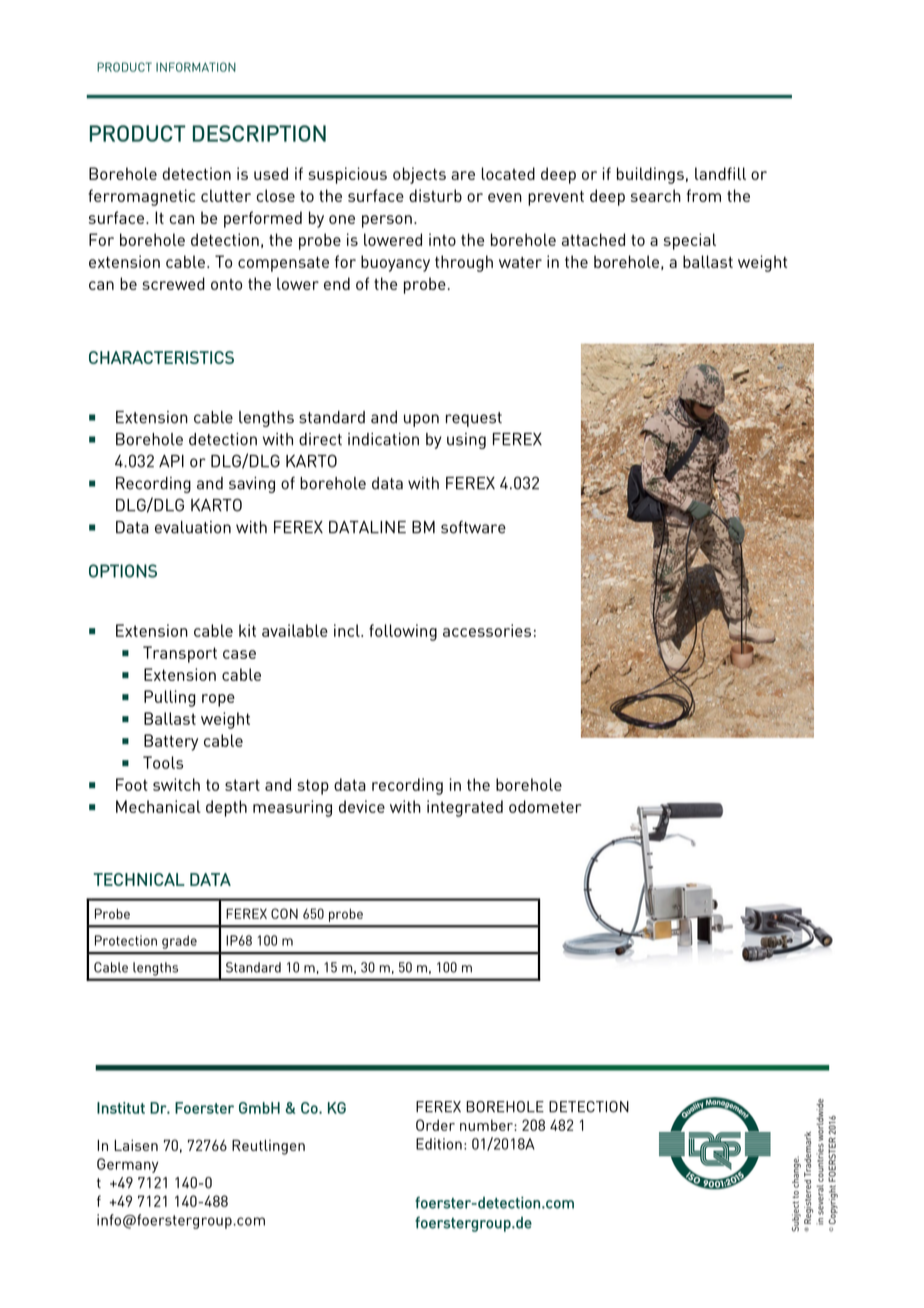 This screenshot has height=1308, width=924. I want to click on following, so click(403, 632).
